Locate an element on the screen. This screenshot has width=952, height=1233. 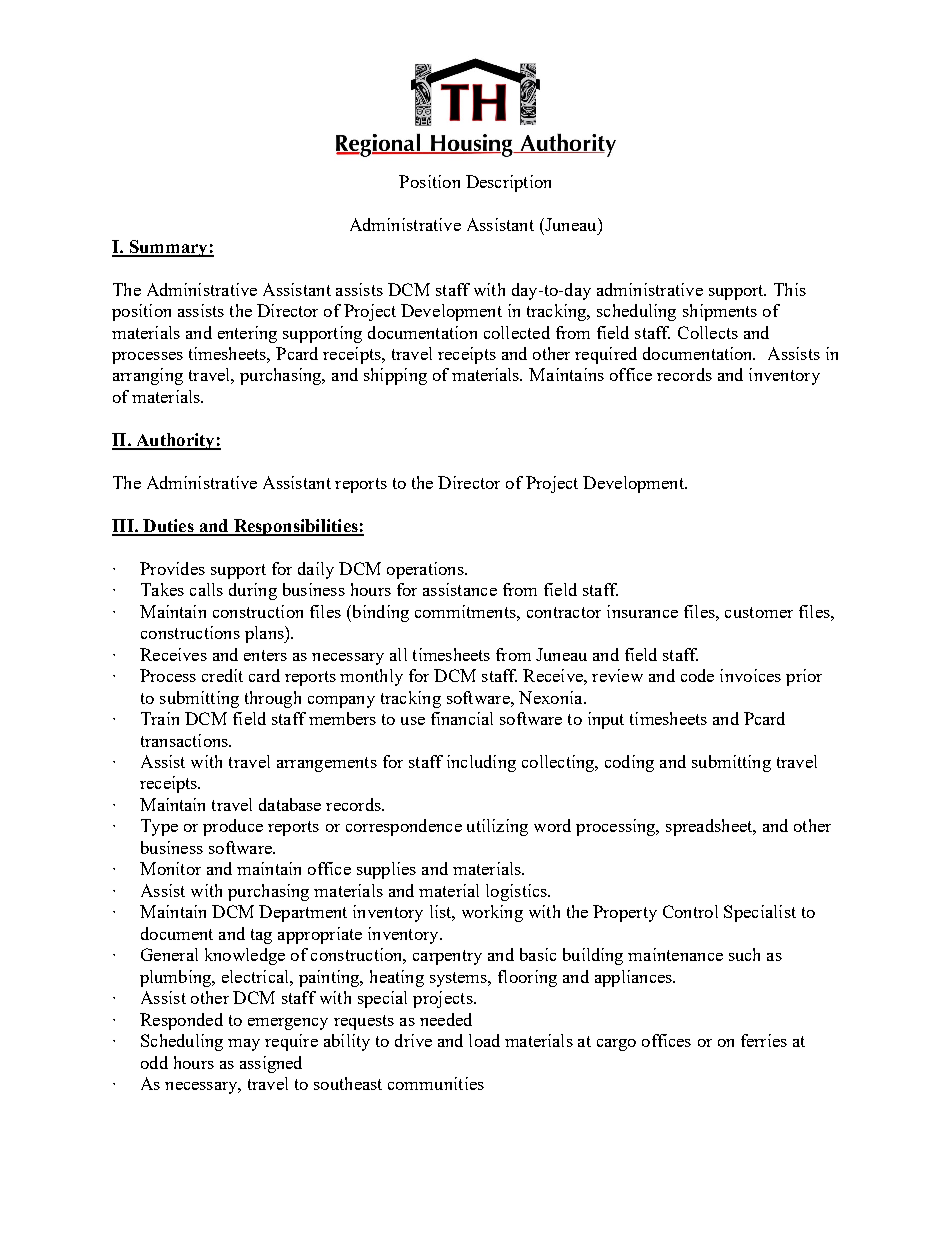
spreadsheet is located at coordinates (710, 827).
